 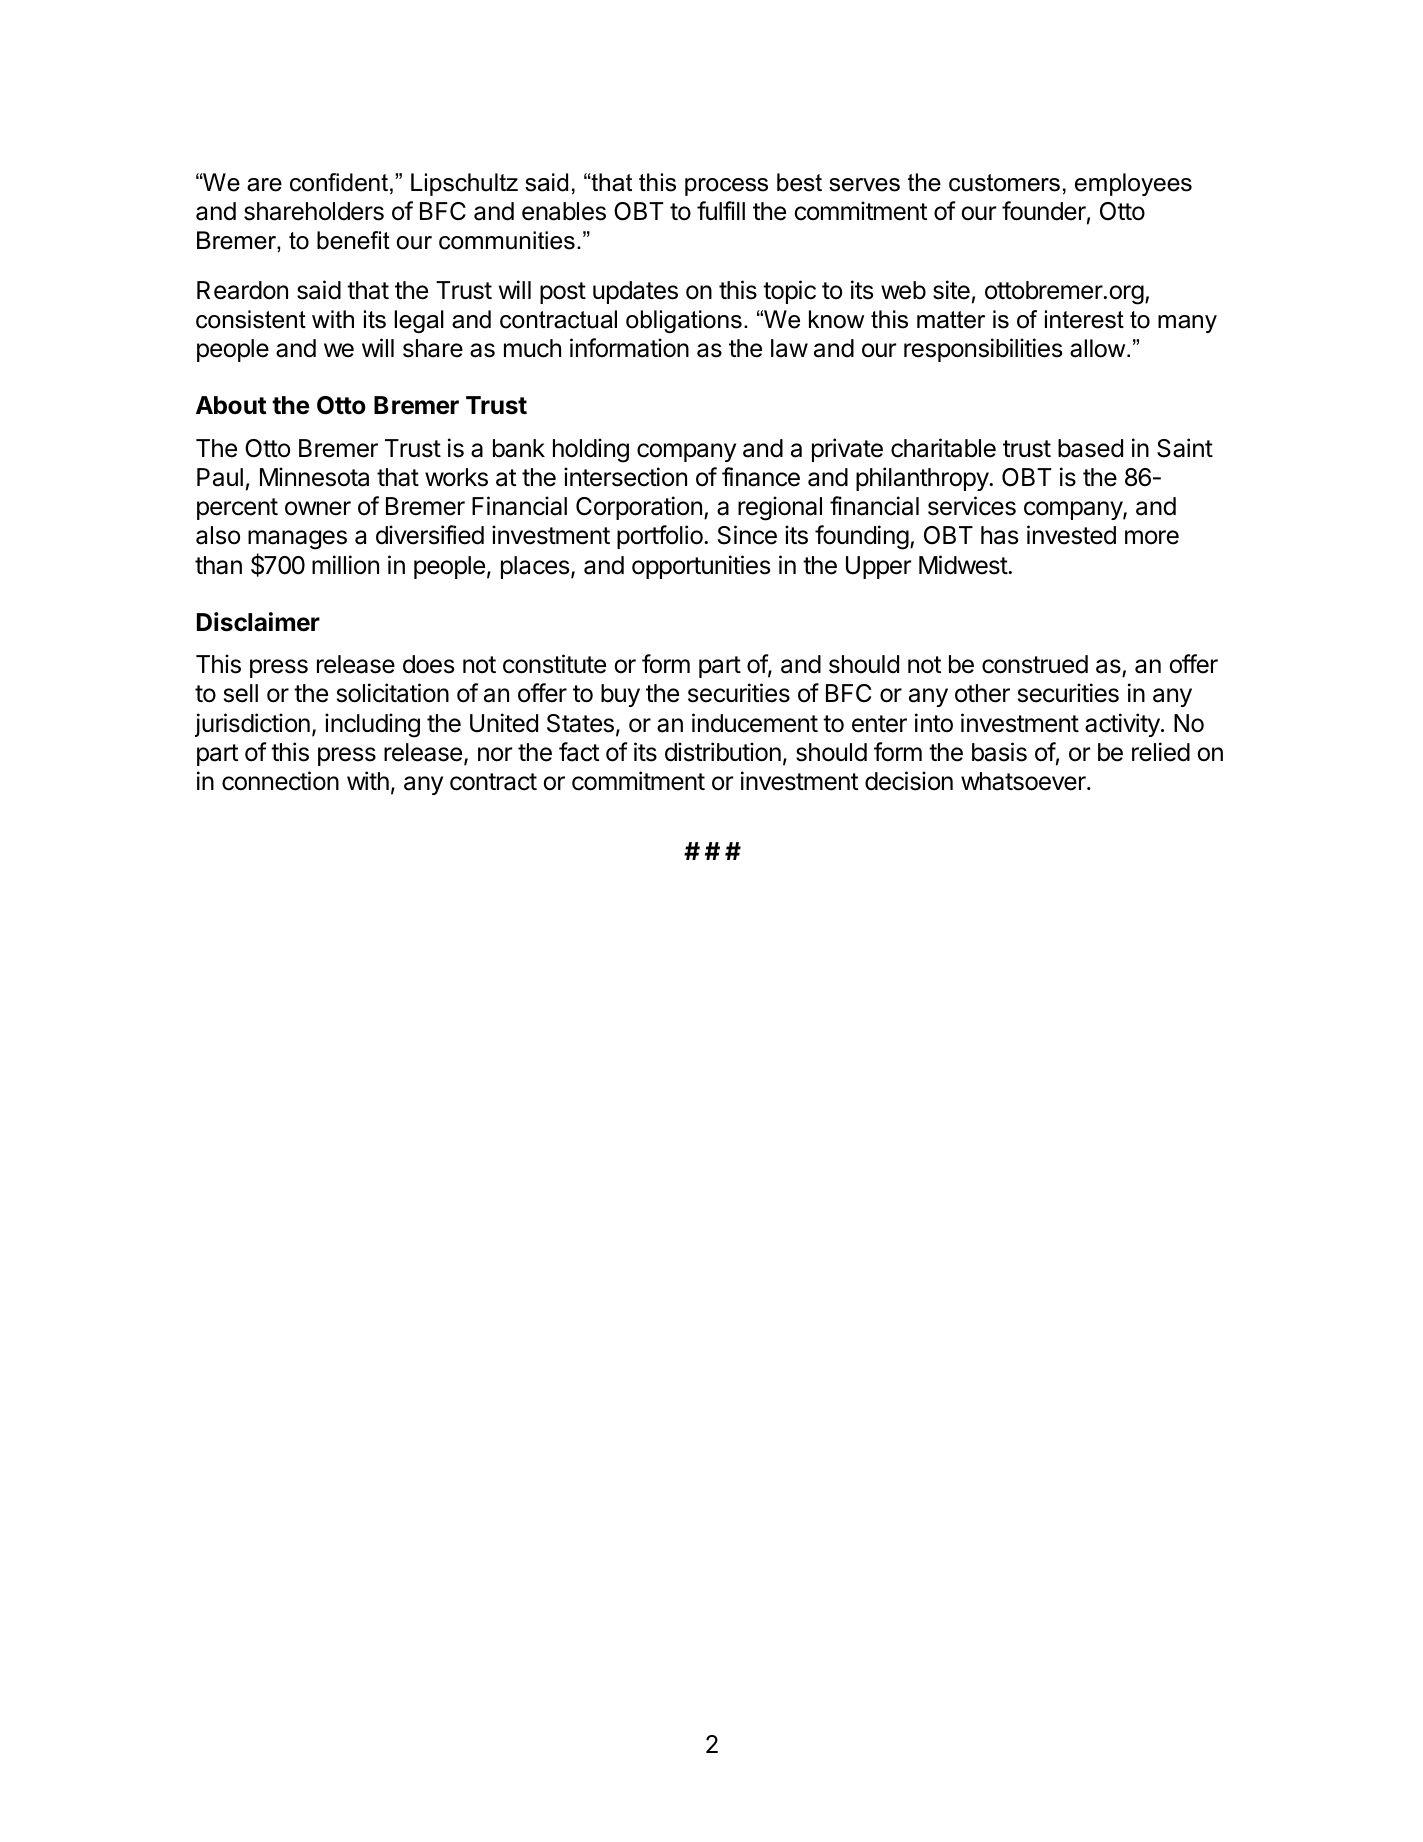 I want to click on benefit, so click(x=353, y=240).
